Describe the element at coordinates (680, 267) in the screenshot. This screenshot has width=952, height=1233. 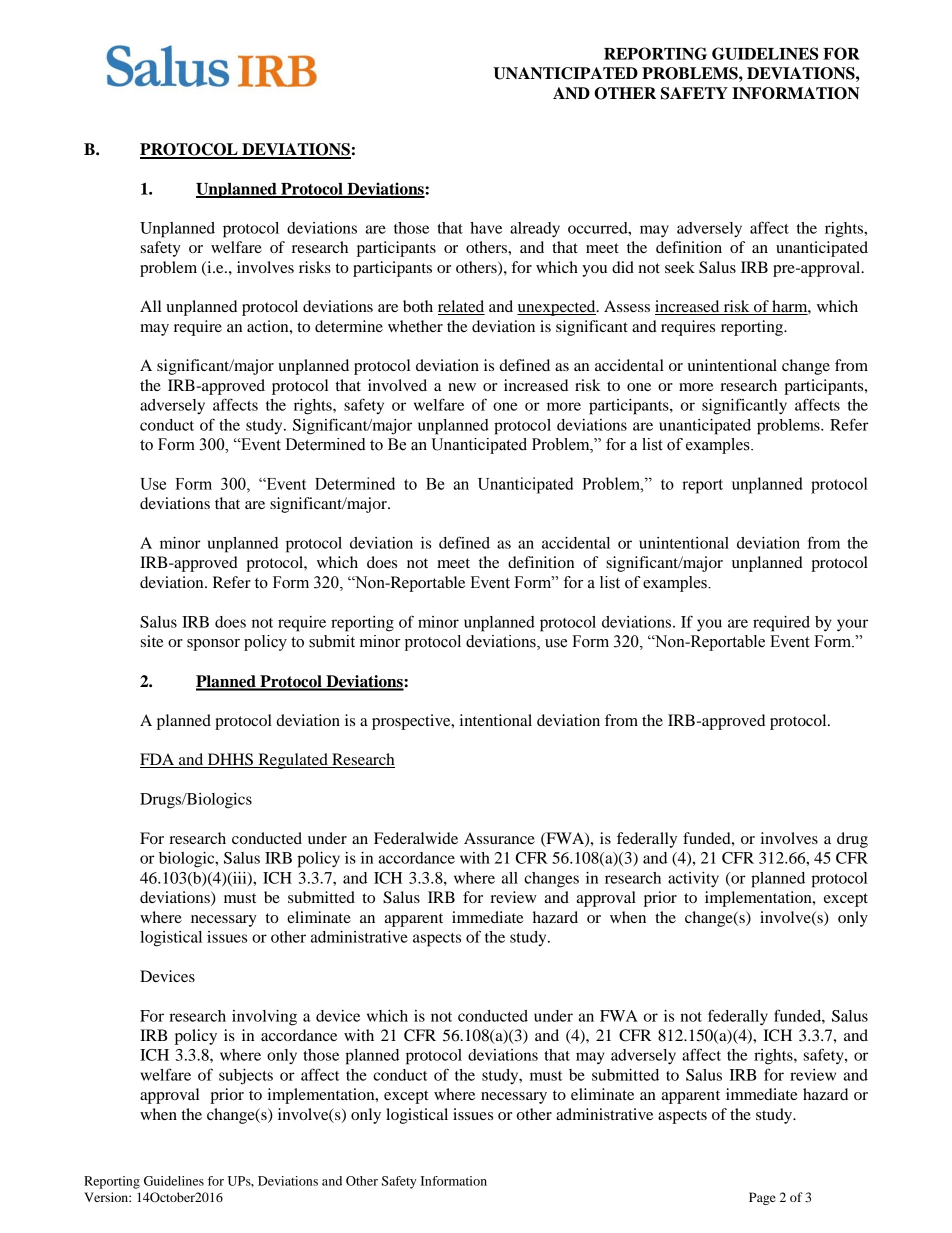
I see `seek` at that location.
